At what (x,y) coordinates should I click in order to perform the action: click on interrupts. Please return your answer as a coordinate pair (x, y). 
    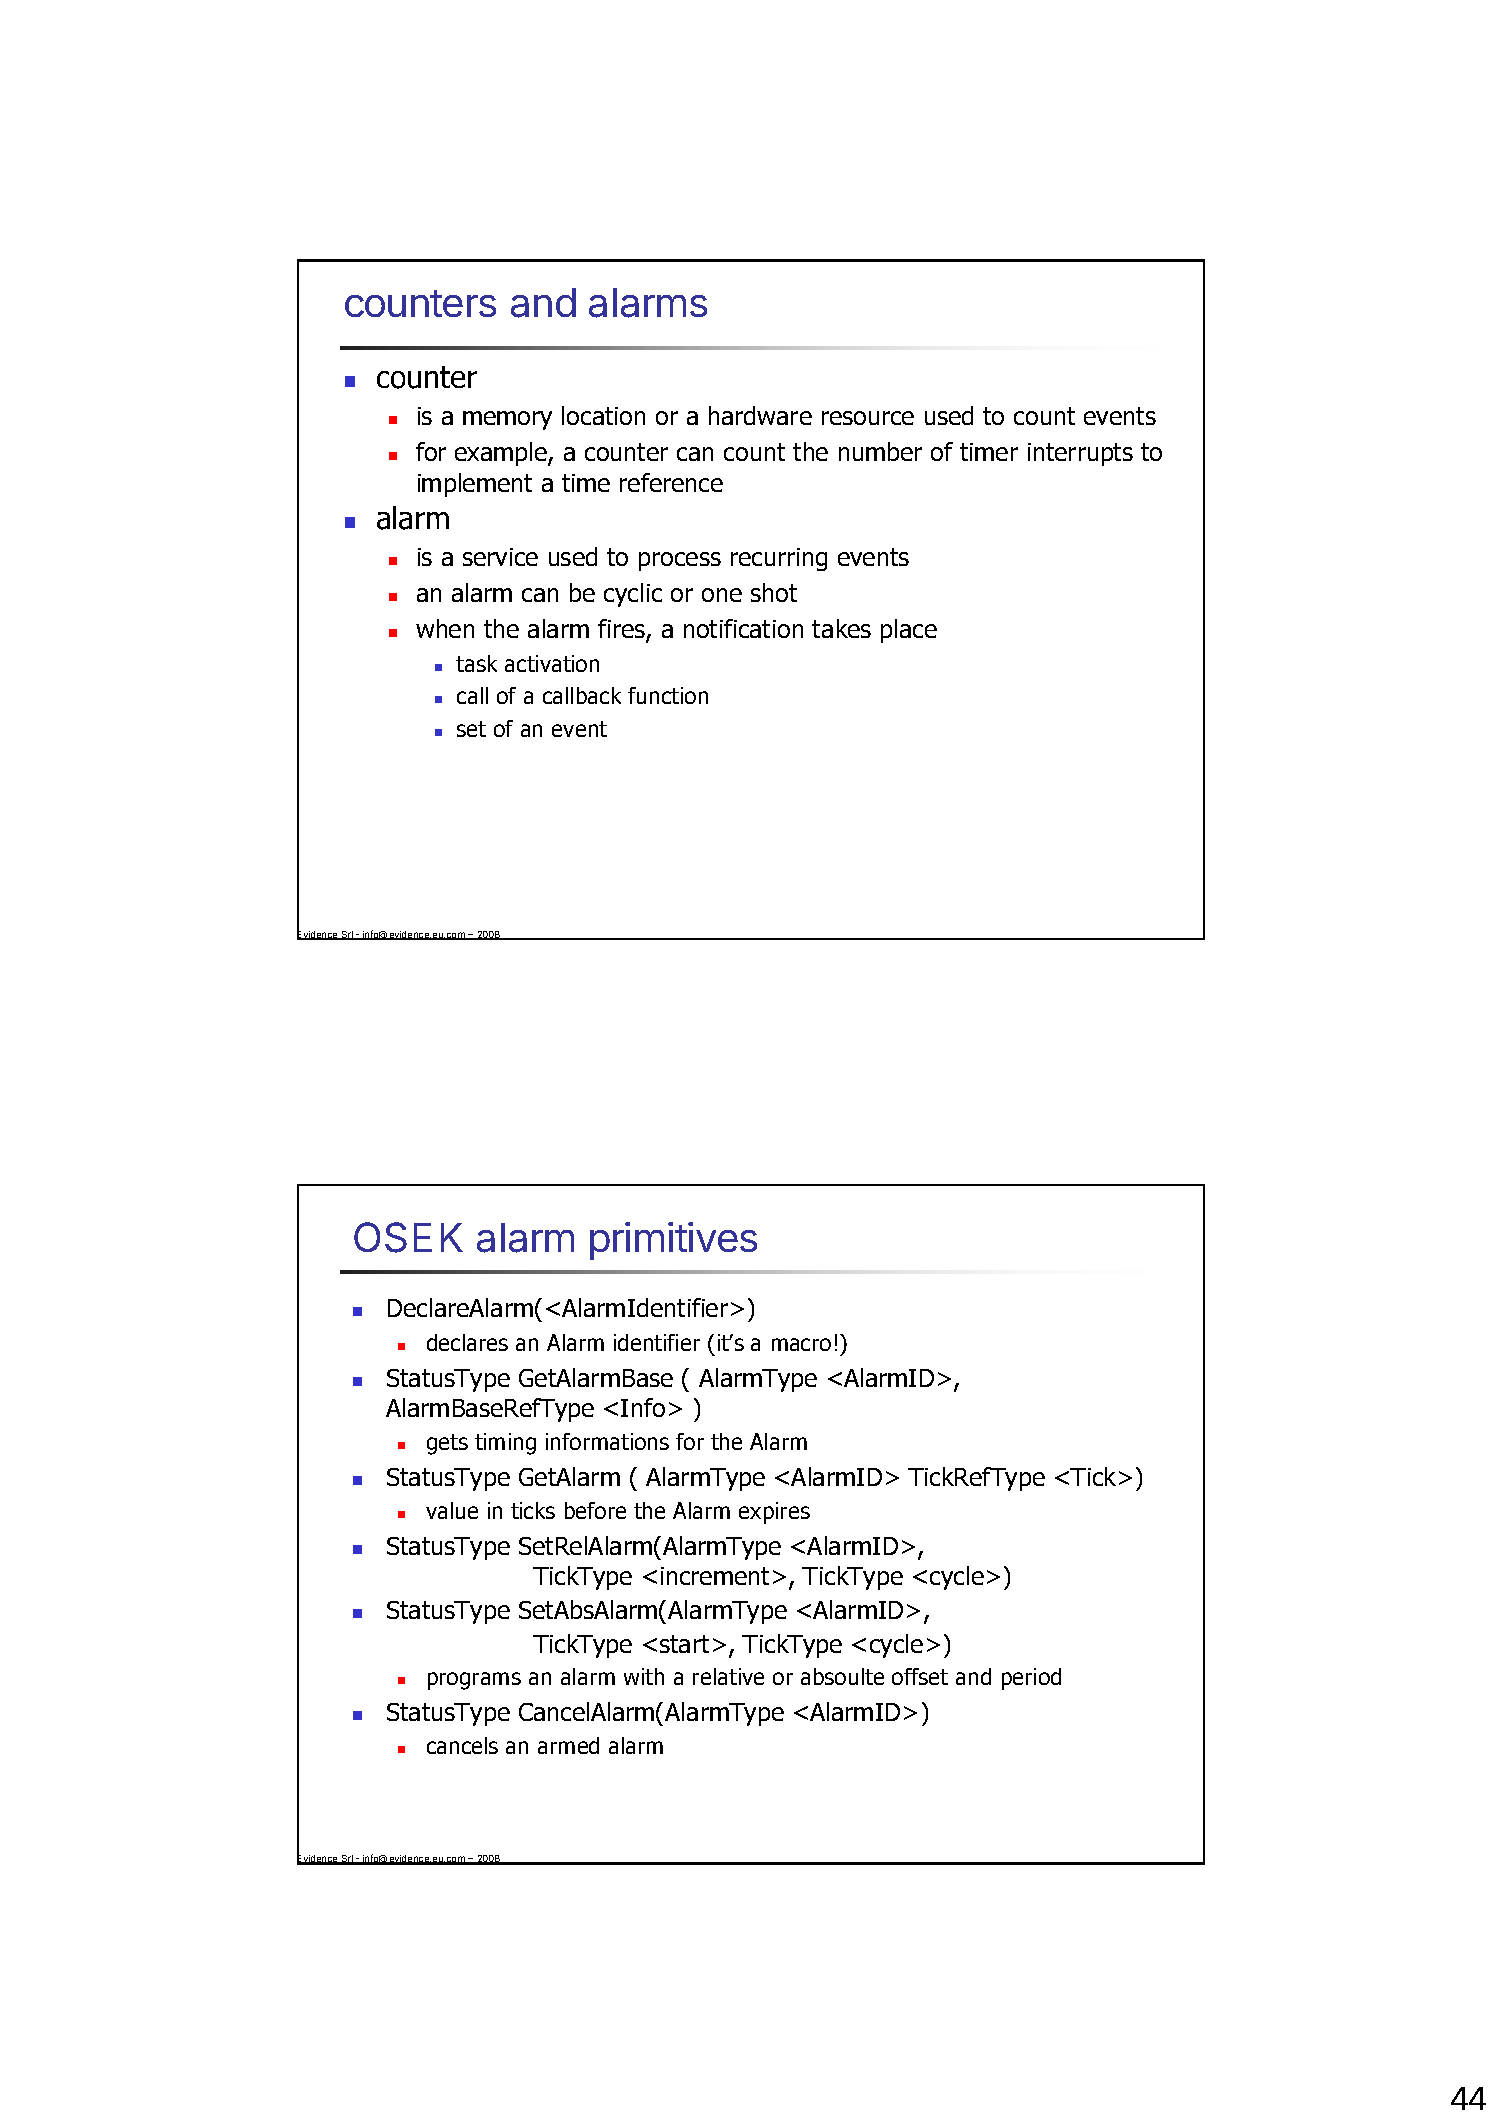
    Looking at the image, I should click on (1080, 454).
